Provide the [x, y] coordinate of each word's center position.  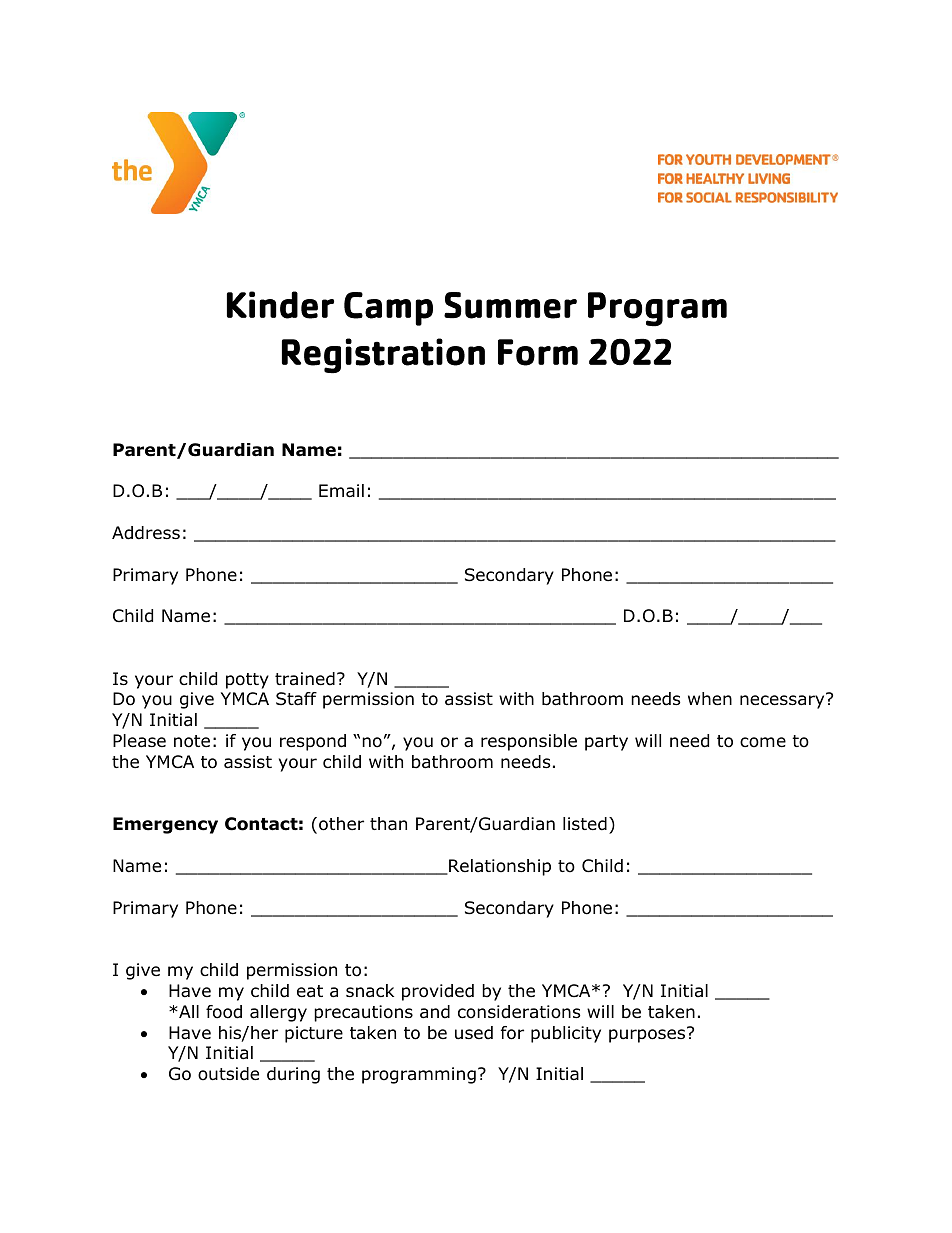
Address [146, 533]
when [710, 699]
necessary [783, 701]
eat [310, 991]
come [763, 742]
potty [247, 681]
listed [585, 824]
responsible [529, 742]
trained [305, 679]
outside [228, 1074]
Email [341, 491]
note [192, 741]
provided [438, 992]
